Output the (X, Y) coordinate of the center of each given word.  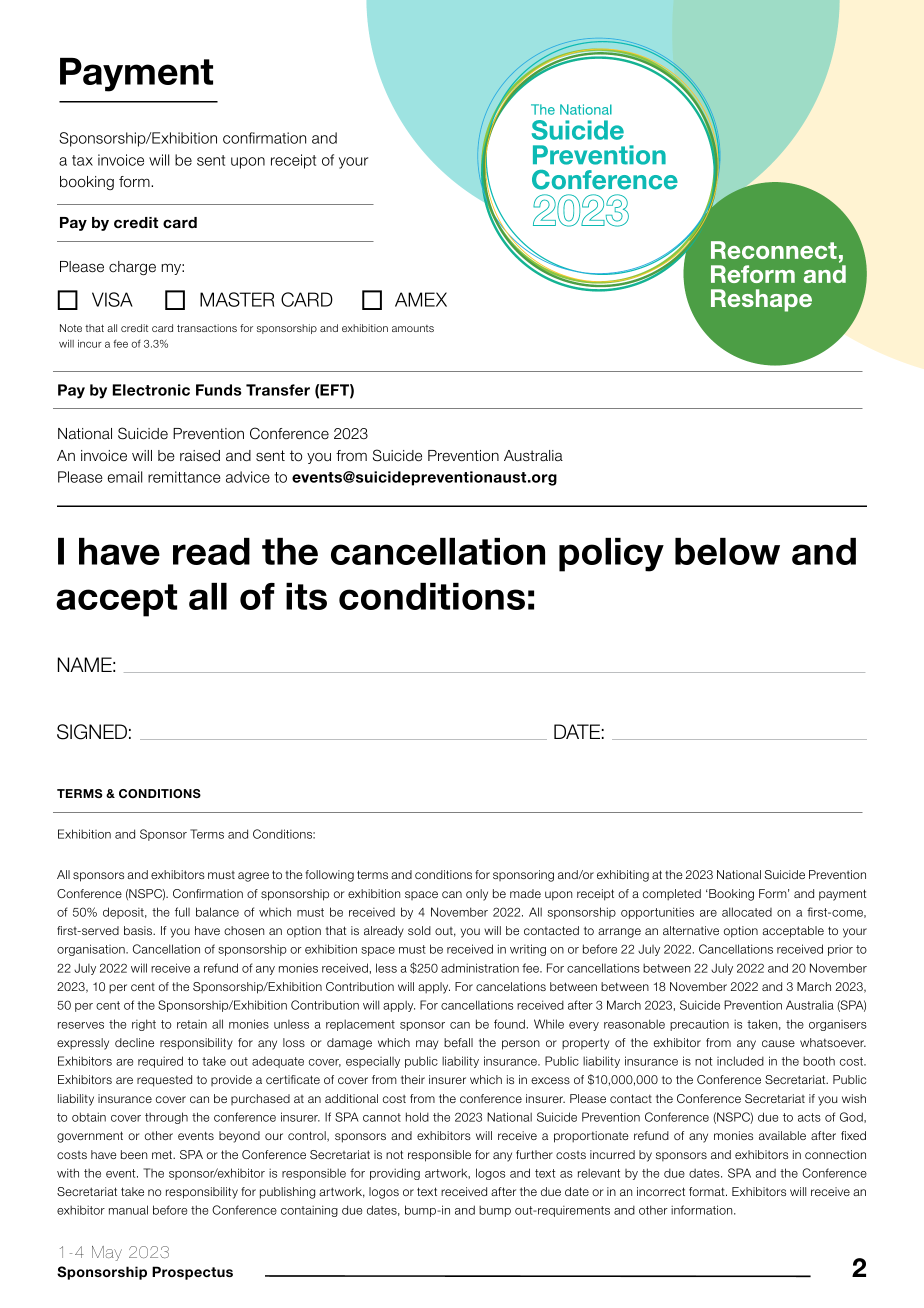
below (727, 551)
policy (611, 555)
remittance (184, 477)
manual (128, 1210)
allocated (747, 912)
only (477, 895)
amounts (413, 328)
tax (82, 160)
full (182, 912)
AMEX (421, 299)
